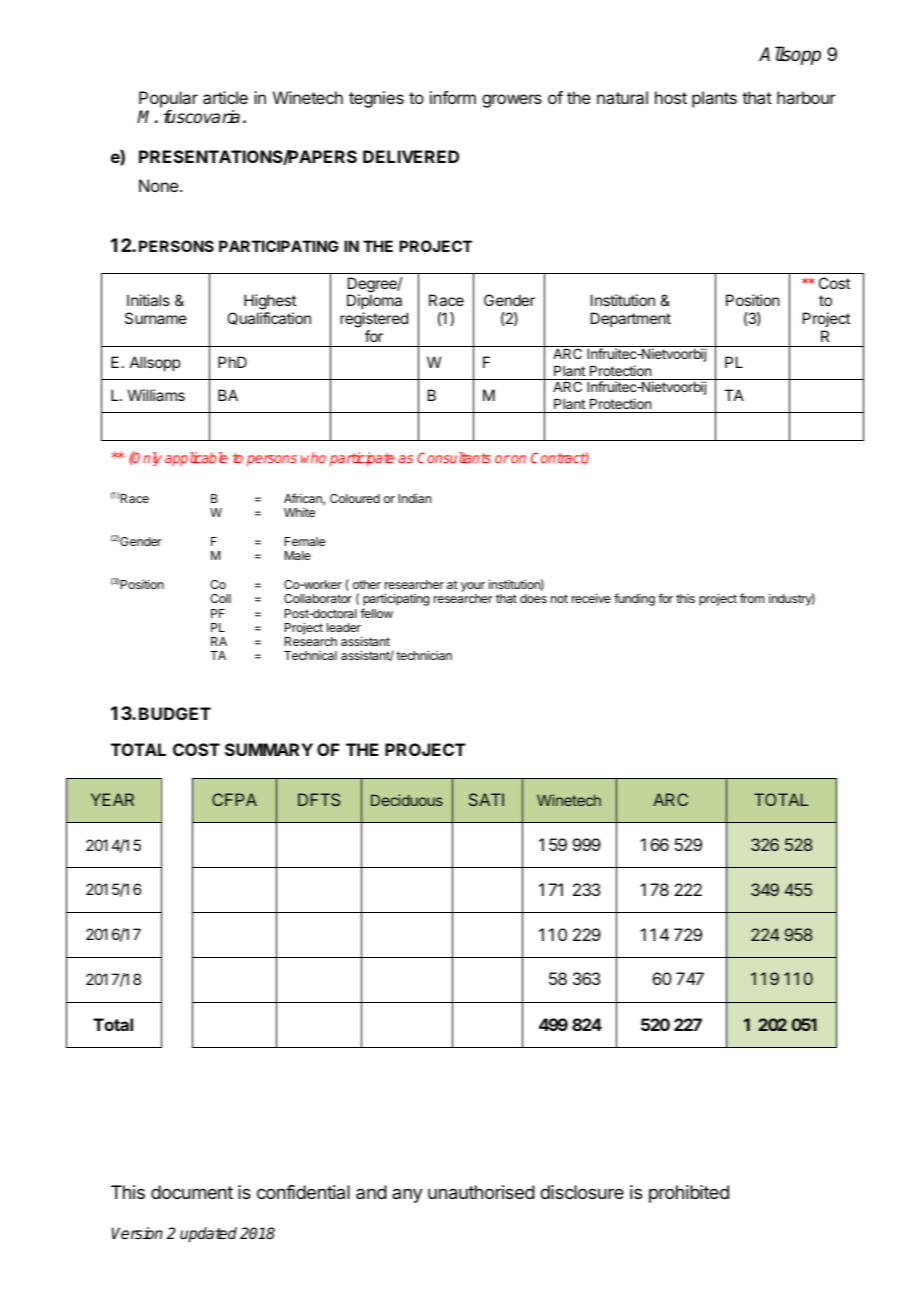  What do you see at coordinates (454, 457) in the screenshot?
I see `Consultants` at bounding box center [454, 457].
